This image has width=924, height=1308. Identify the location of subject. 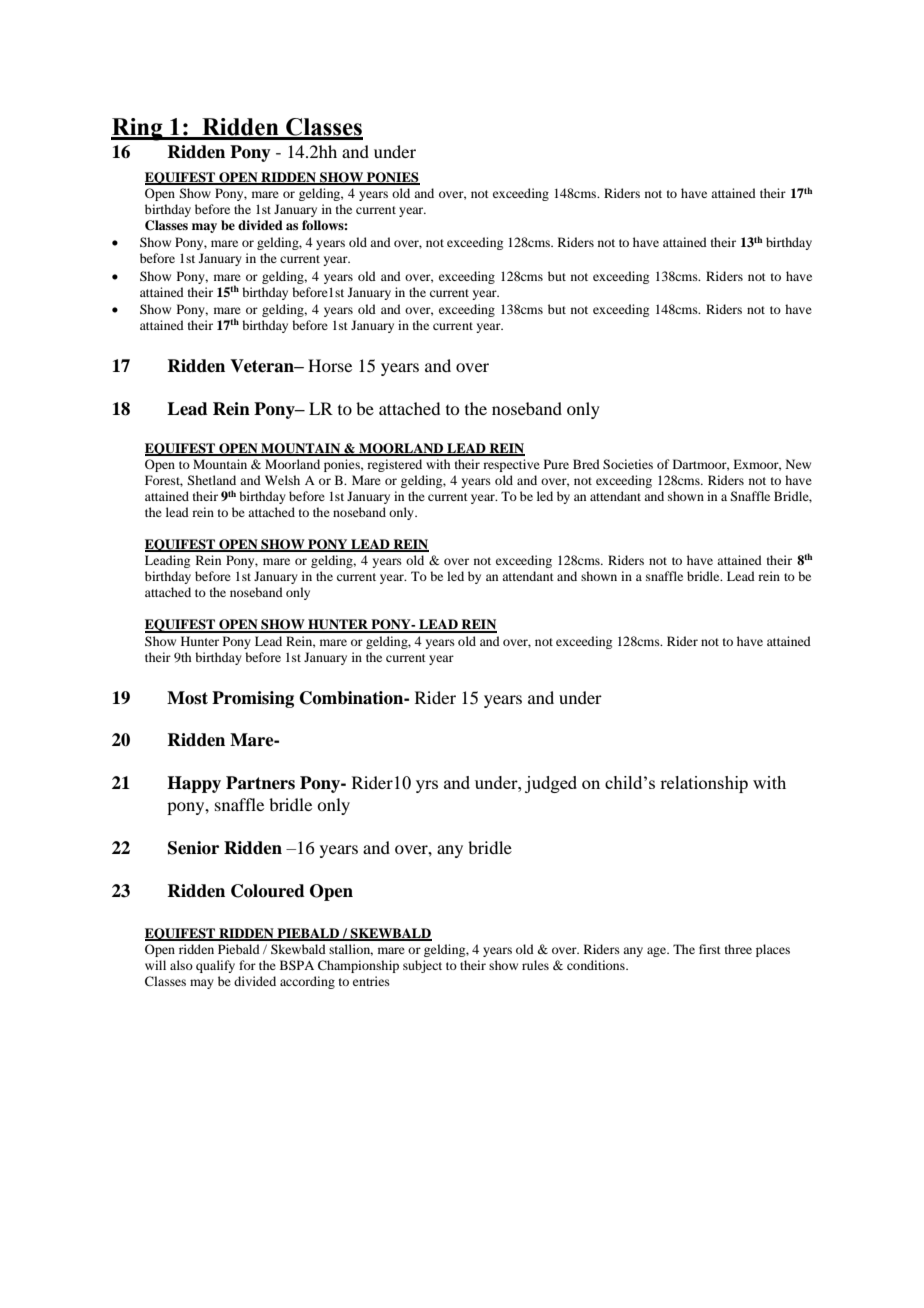
(422, 966).
